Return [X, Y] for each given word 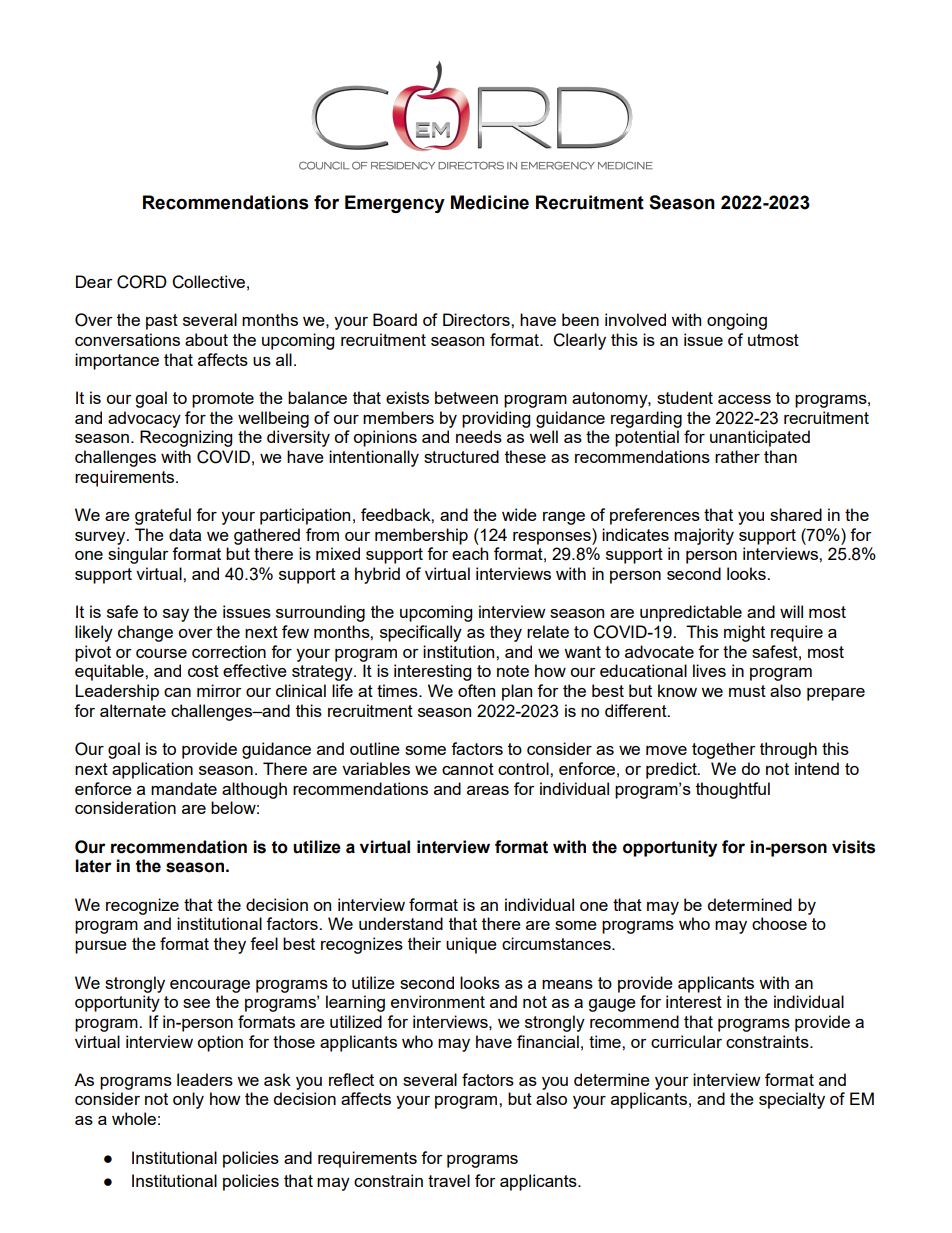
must [747, 691]
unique [471, 945]
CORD [142, 282]
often [476, 690]
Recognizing [186, 438]
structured [461, 456]
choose [779, 923]
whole [134, 1118]
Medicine [490, 202]
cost [203, 671]
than [780, 456]
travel [449, 1180]
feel [264, 943]
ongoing [737, 321]
